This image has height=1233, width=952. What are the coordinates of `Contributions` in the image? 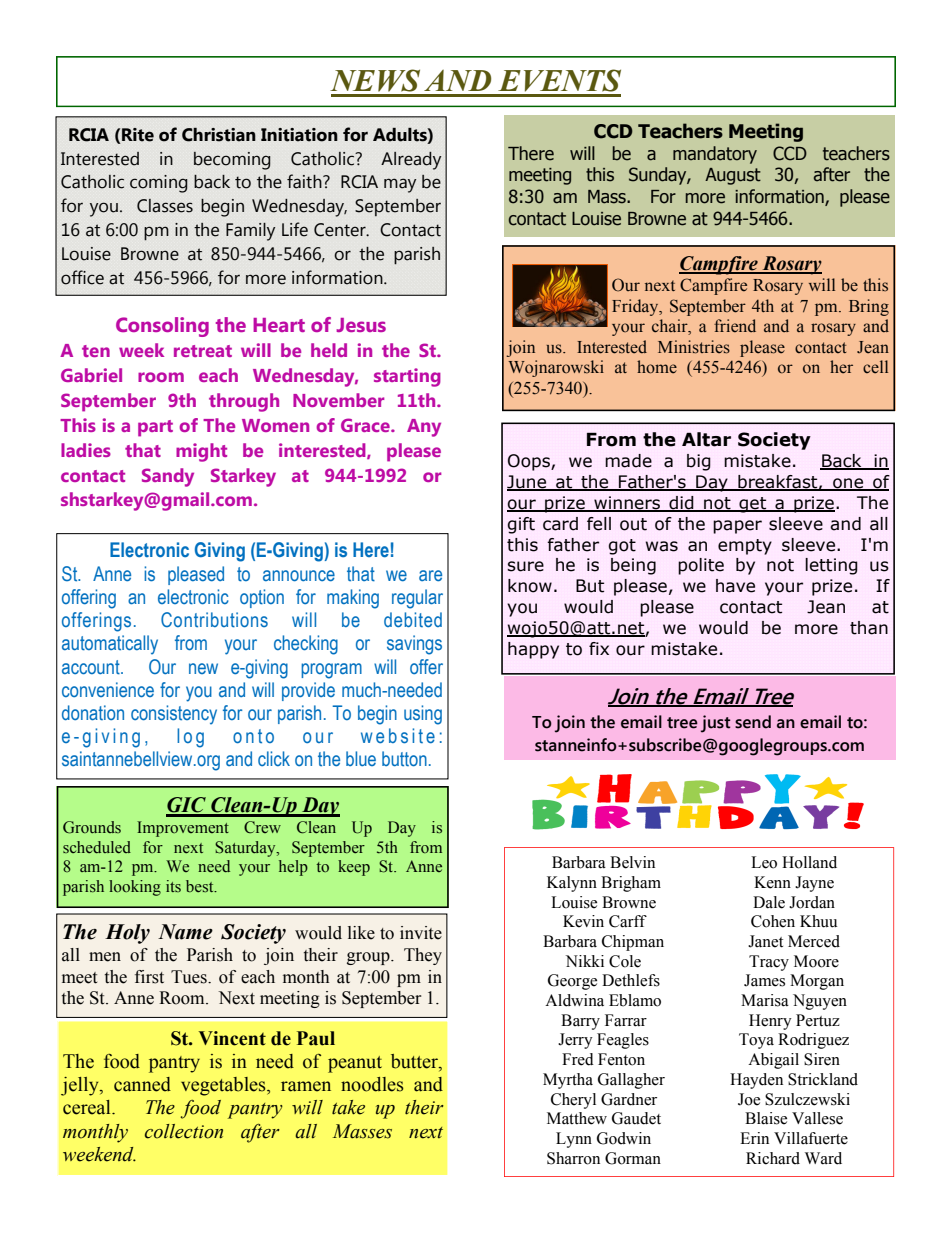 It's located at (214, 620).
